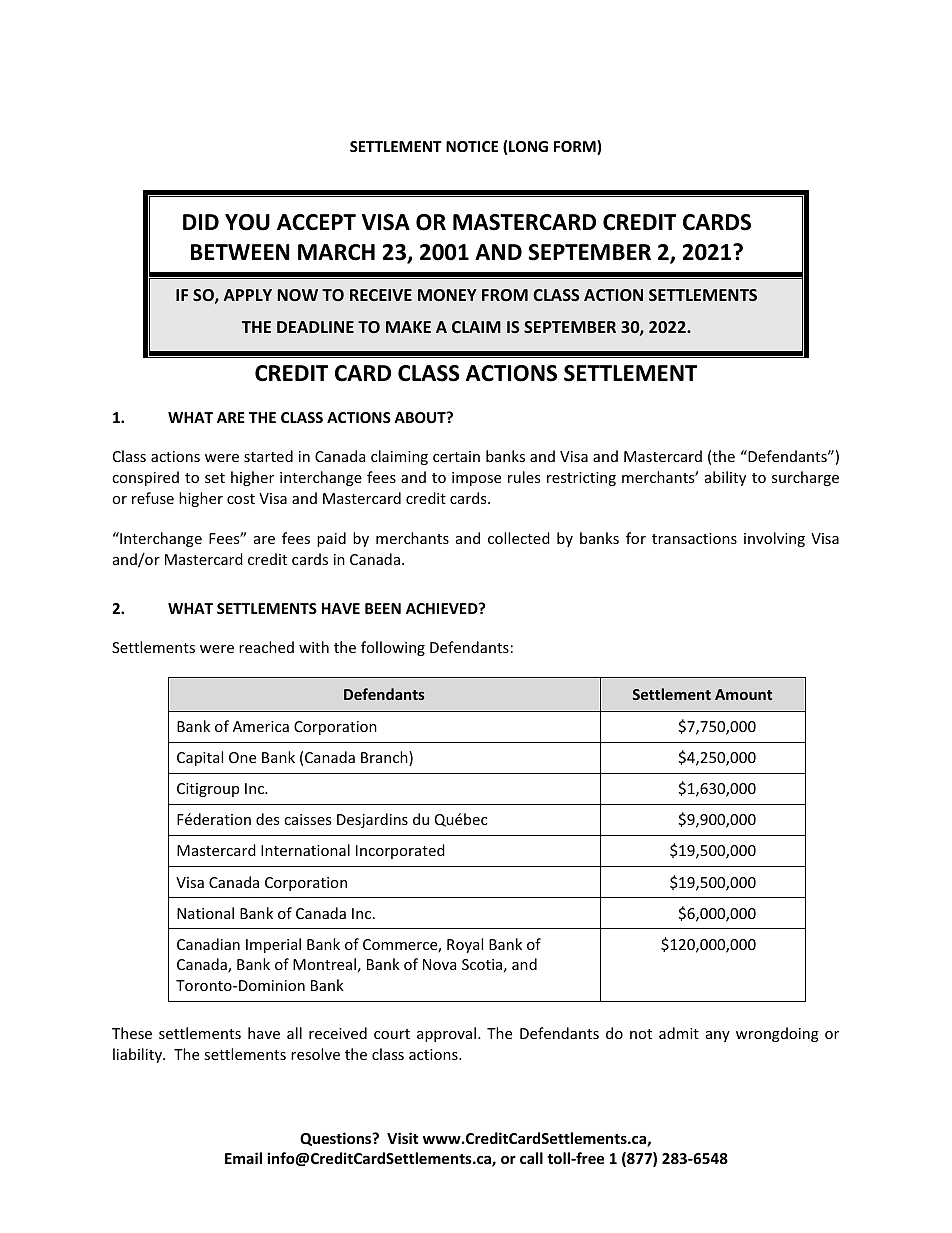 This screenshot has width=952, height=1233. I want to click on cost, so click(241, 499).
